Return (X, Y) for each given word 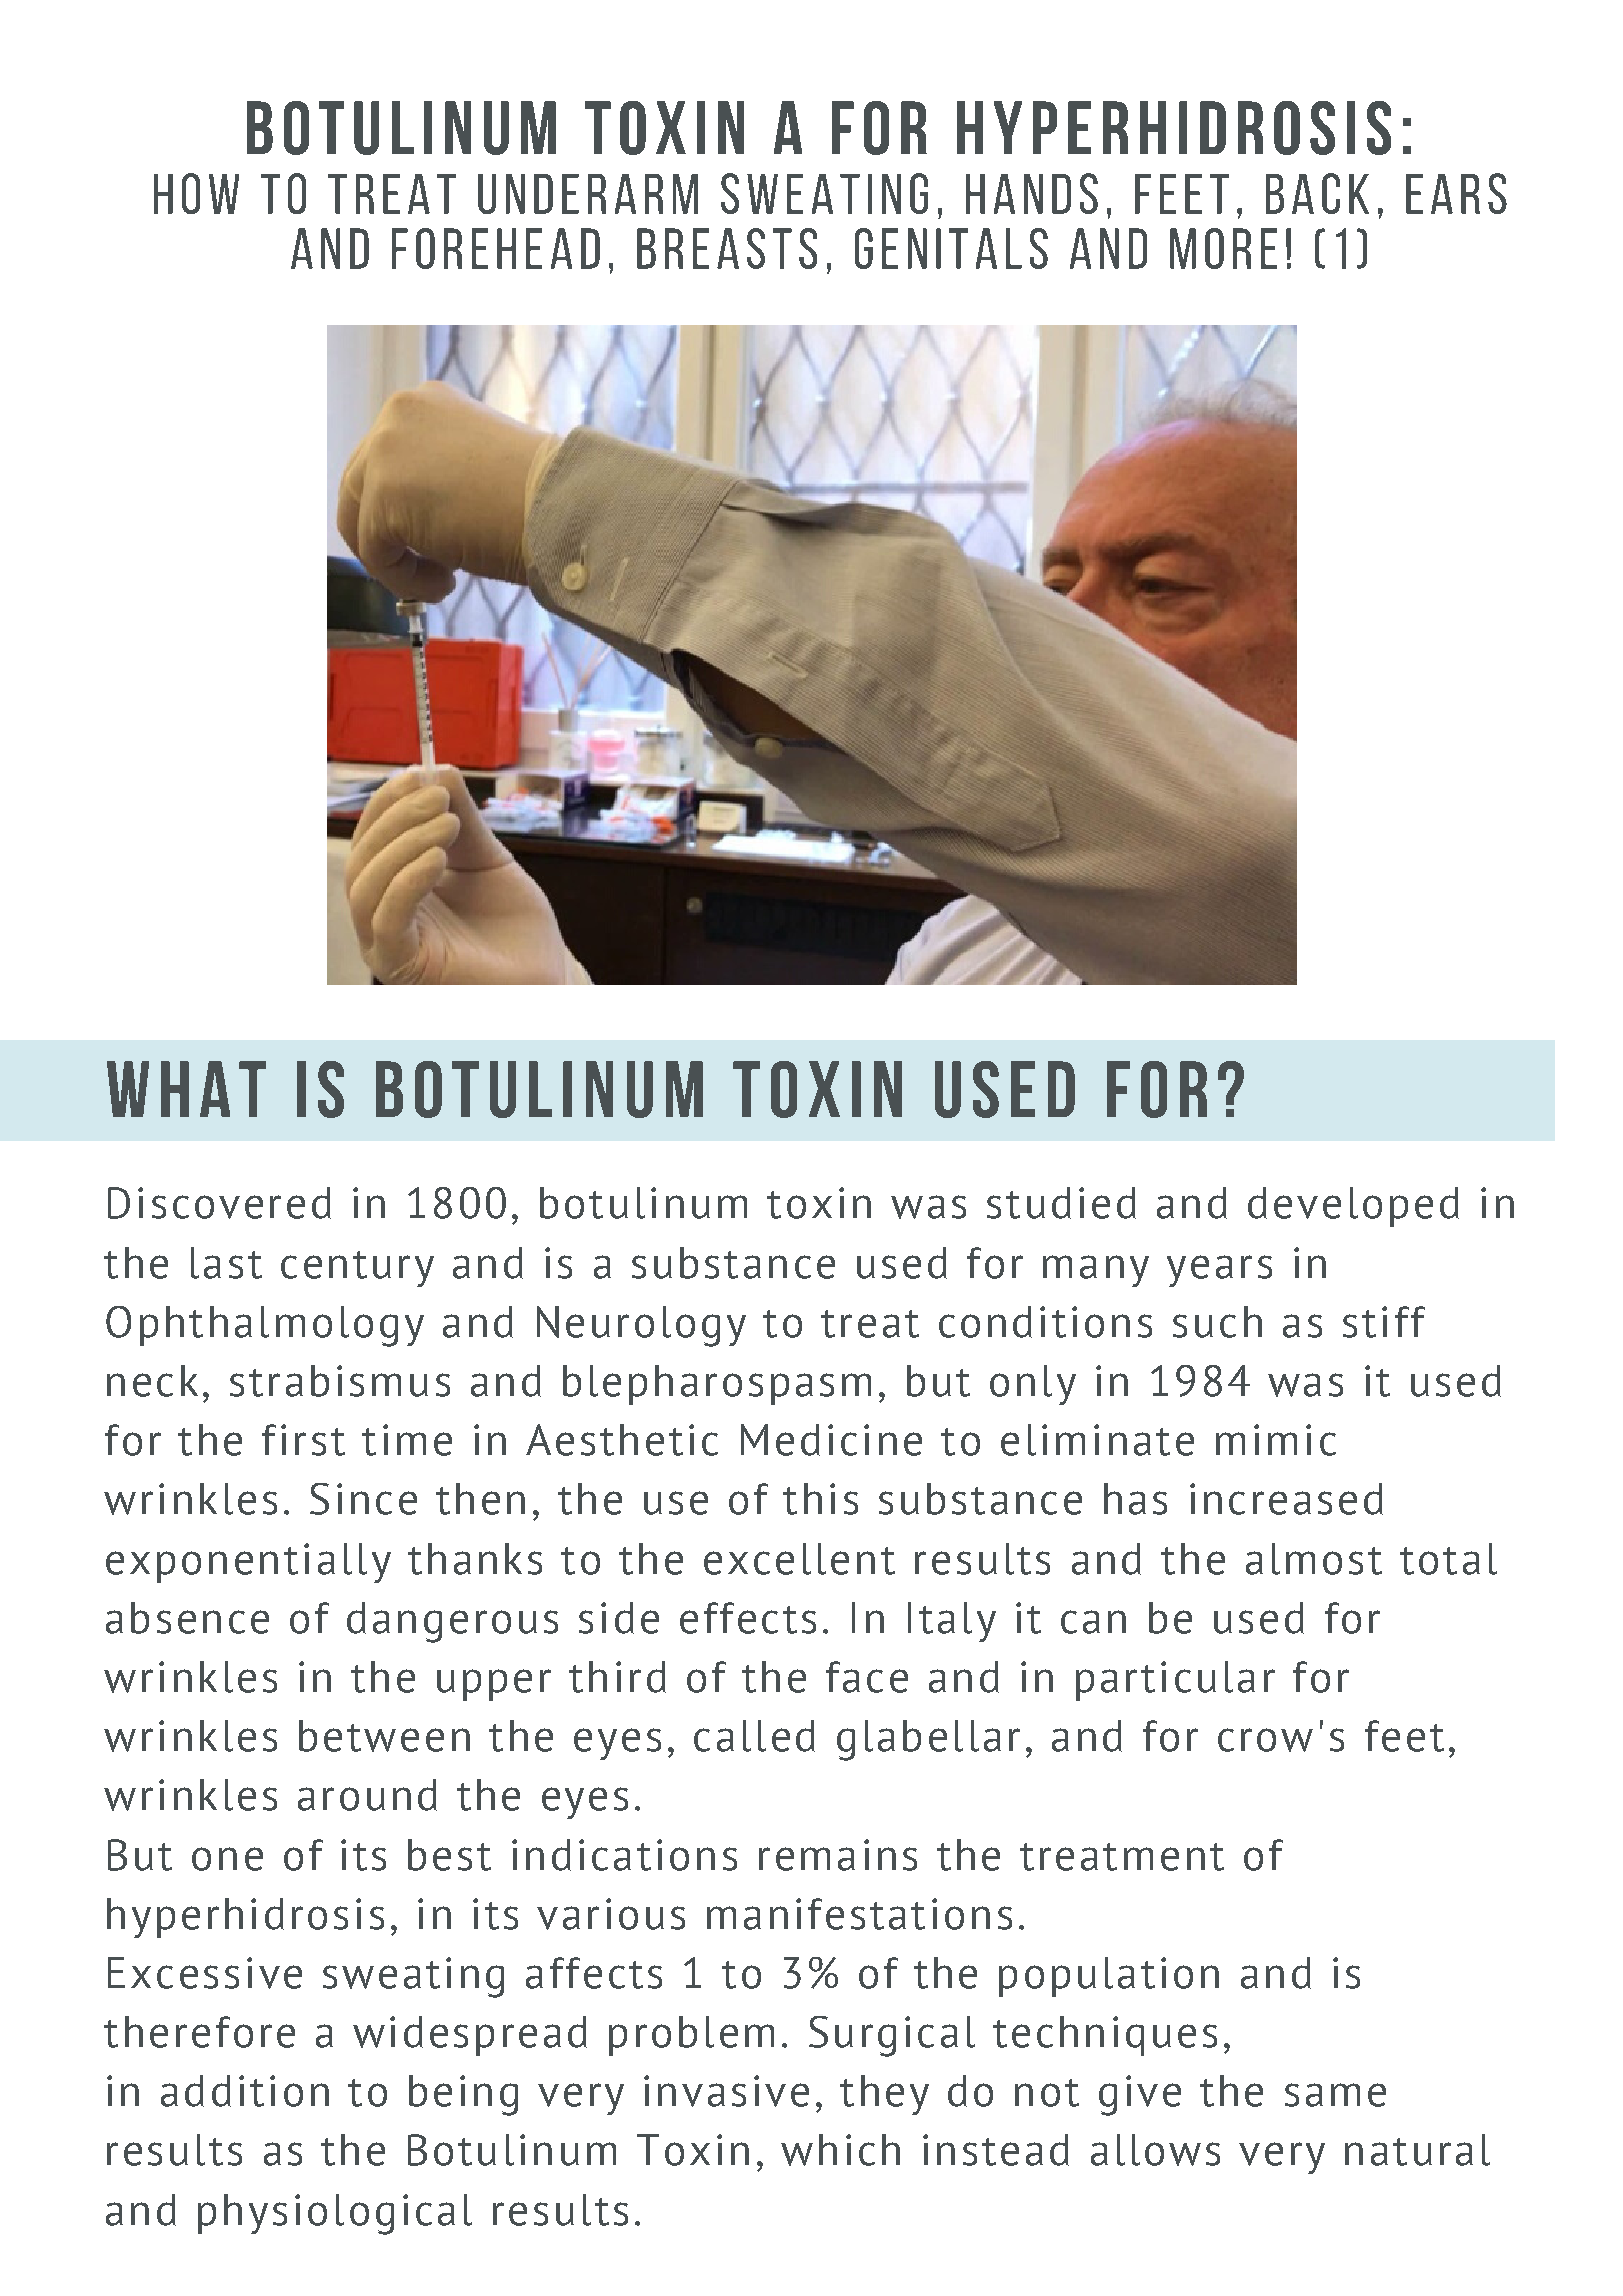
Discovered (219, 1203)
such (1217, 1322)
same (1335, 2095)
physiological (335, 2214)
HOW (196, 193)
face (867, 1677)
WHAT (186, 1089)
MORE (1223, 248)
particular (1175, 1681)
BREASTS (727, 248)
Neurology (641, 1326)
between (384, 1736)
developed (1353, 1207)
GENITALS (951, 248)
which (840, 2150)
